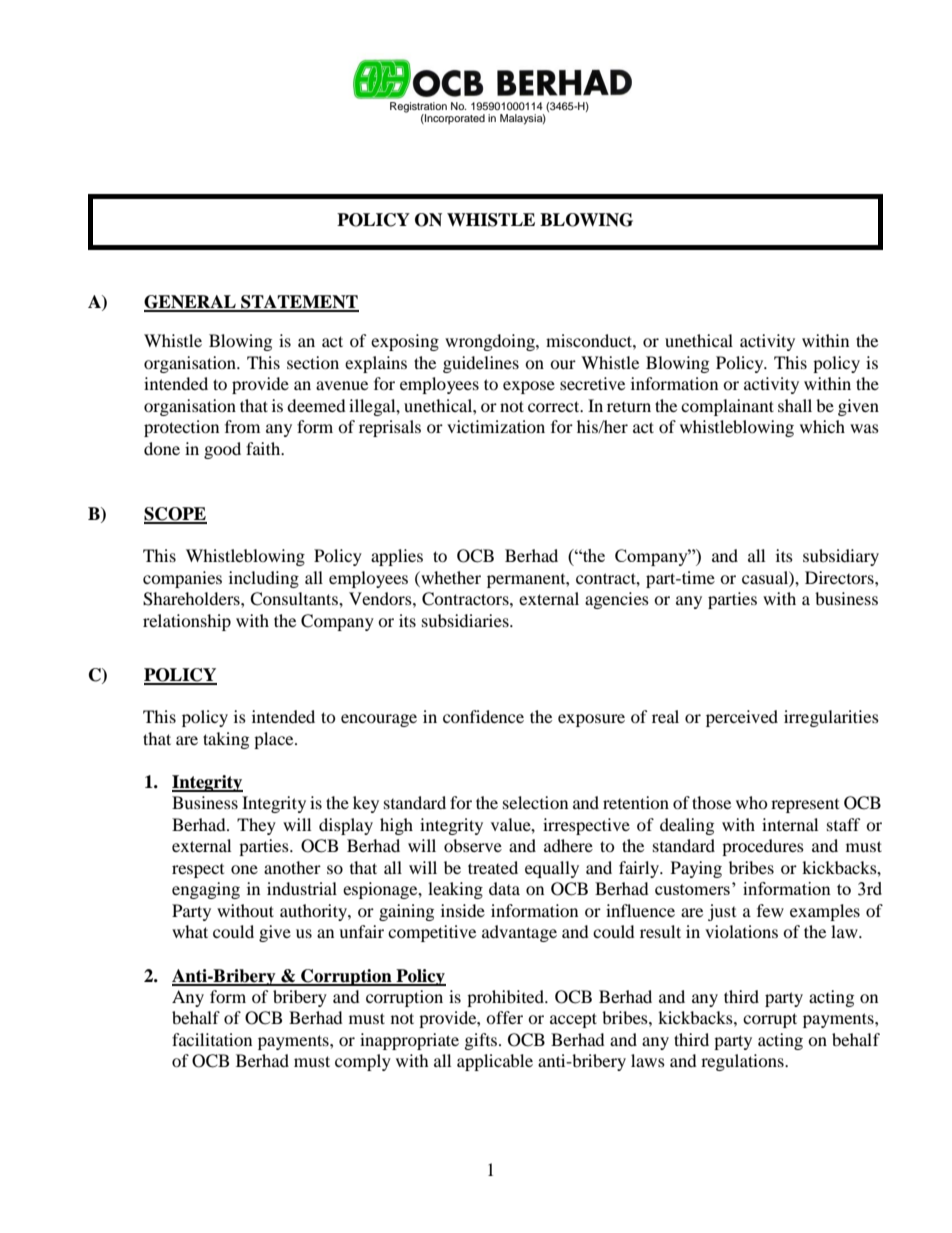 This image has width=952, height=1233. Describe the element at coordinates (790, 824) in the image. I see `internal` at that location.
